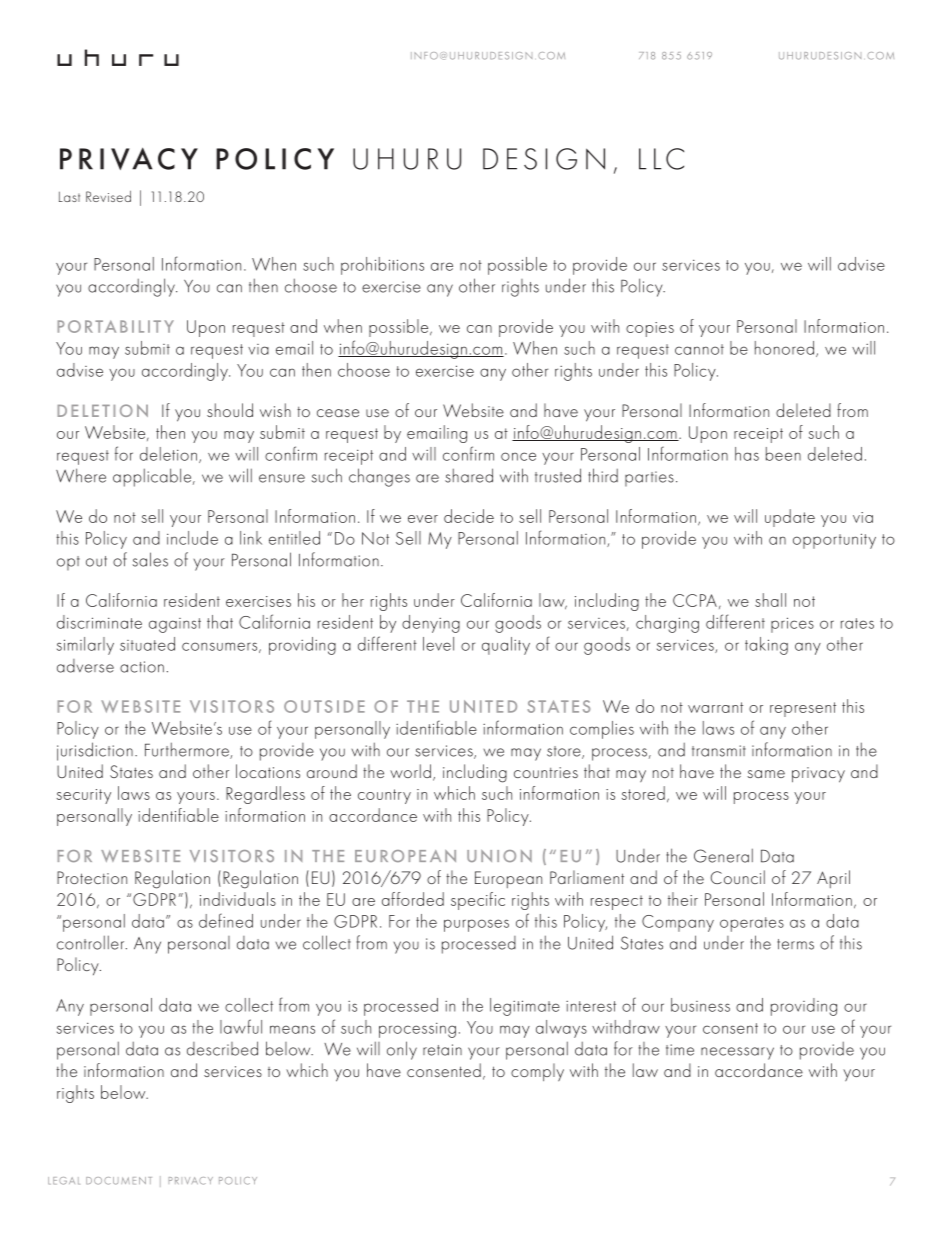  Describe the element at coordinates (650, 329) in the screenshot. I see `copies` at that location.
